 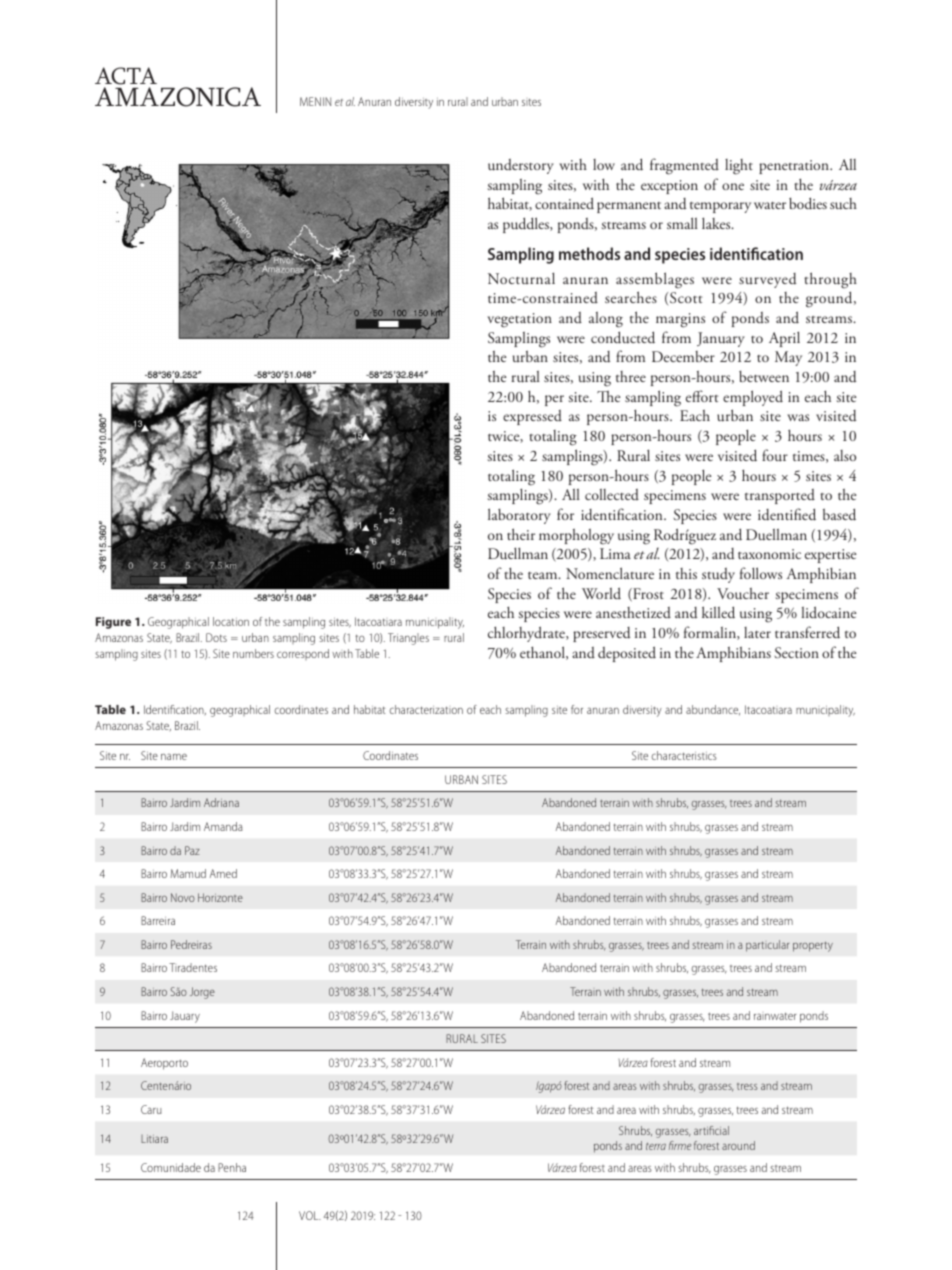 I want to click on ACTA, so click(x=126, y=76).
